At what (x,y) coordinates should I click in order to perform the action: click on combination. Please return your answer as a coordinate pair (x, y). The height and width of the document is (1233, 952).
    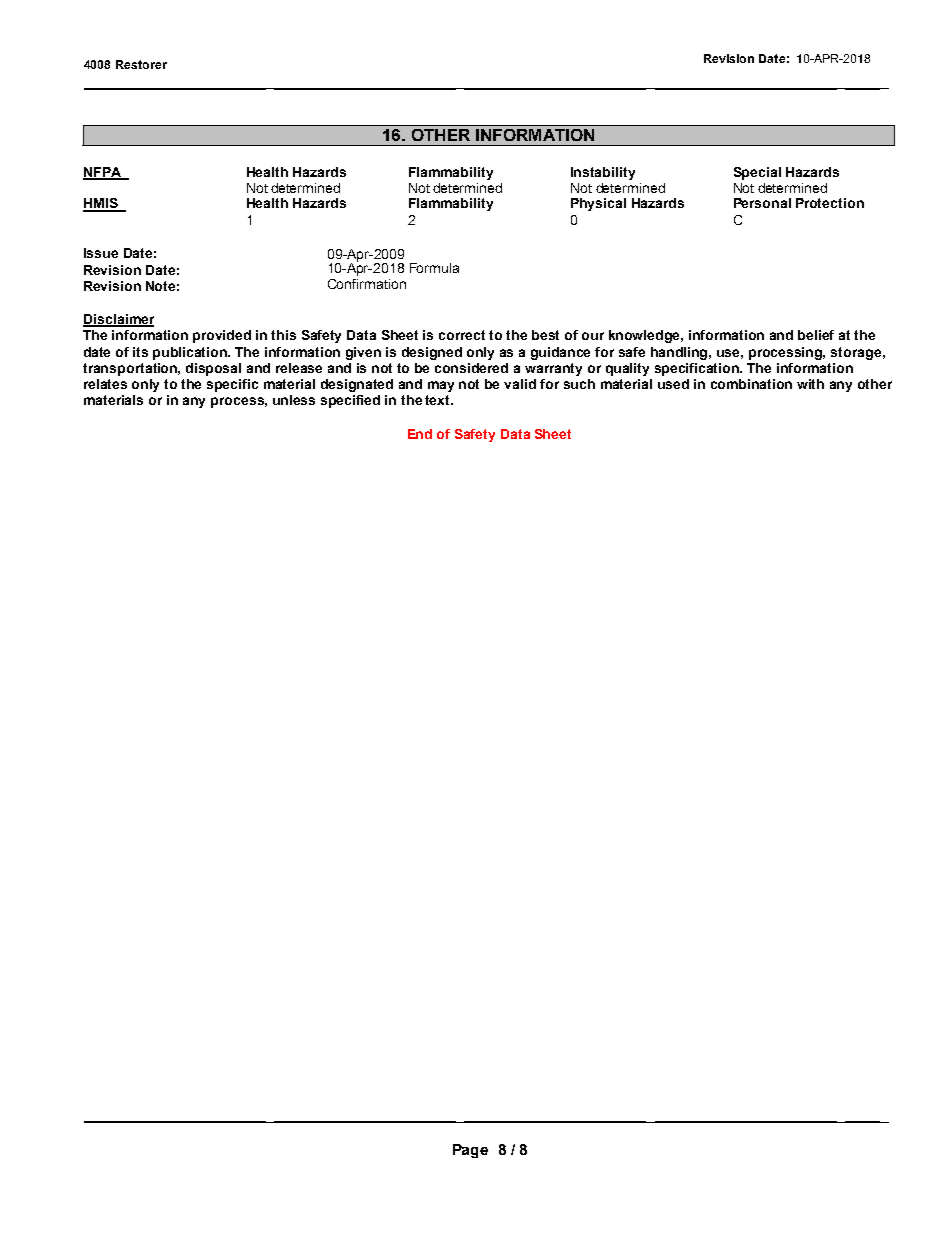
    Looking at the image, I should click on (751, 384).
